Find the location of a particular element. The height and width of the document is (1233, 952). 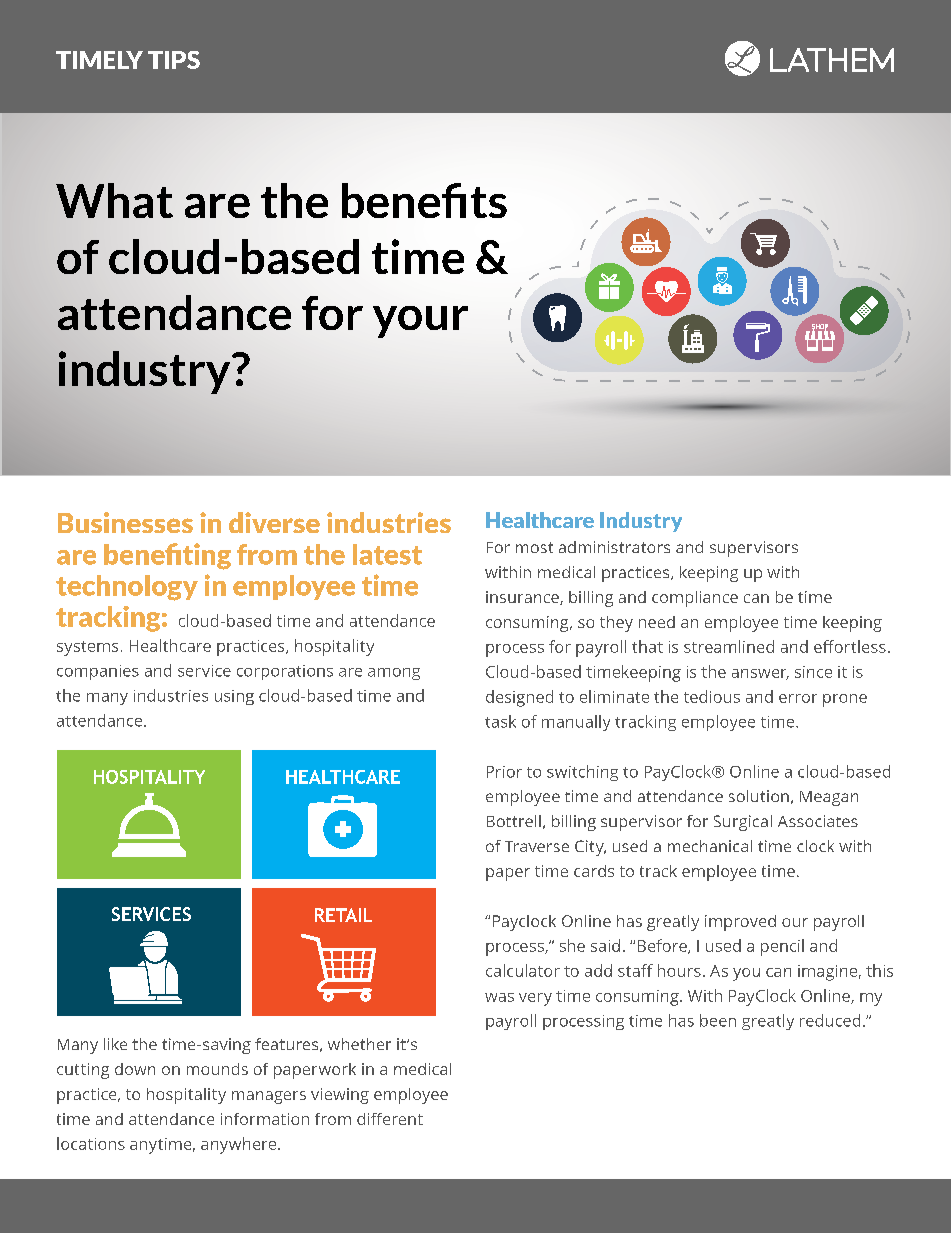

task is located at coordinates (500, 721).
